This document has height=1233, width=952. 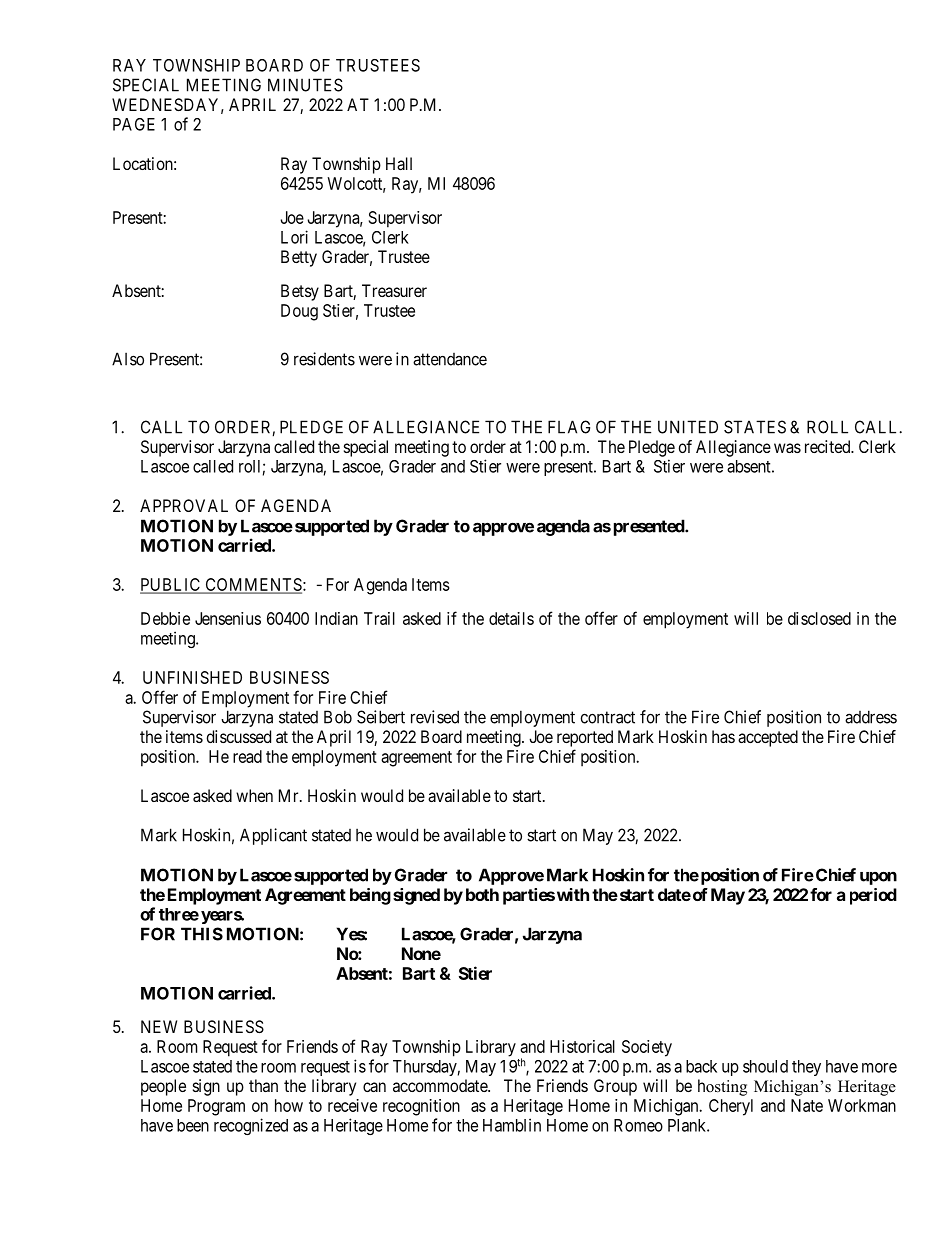 I want to click on Hall, so click(x=399, y=163).
